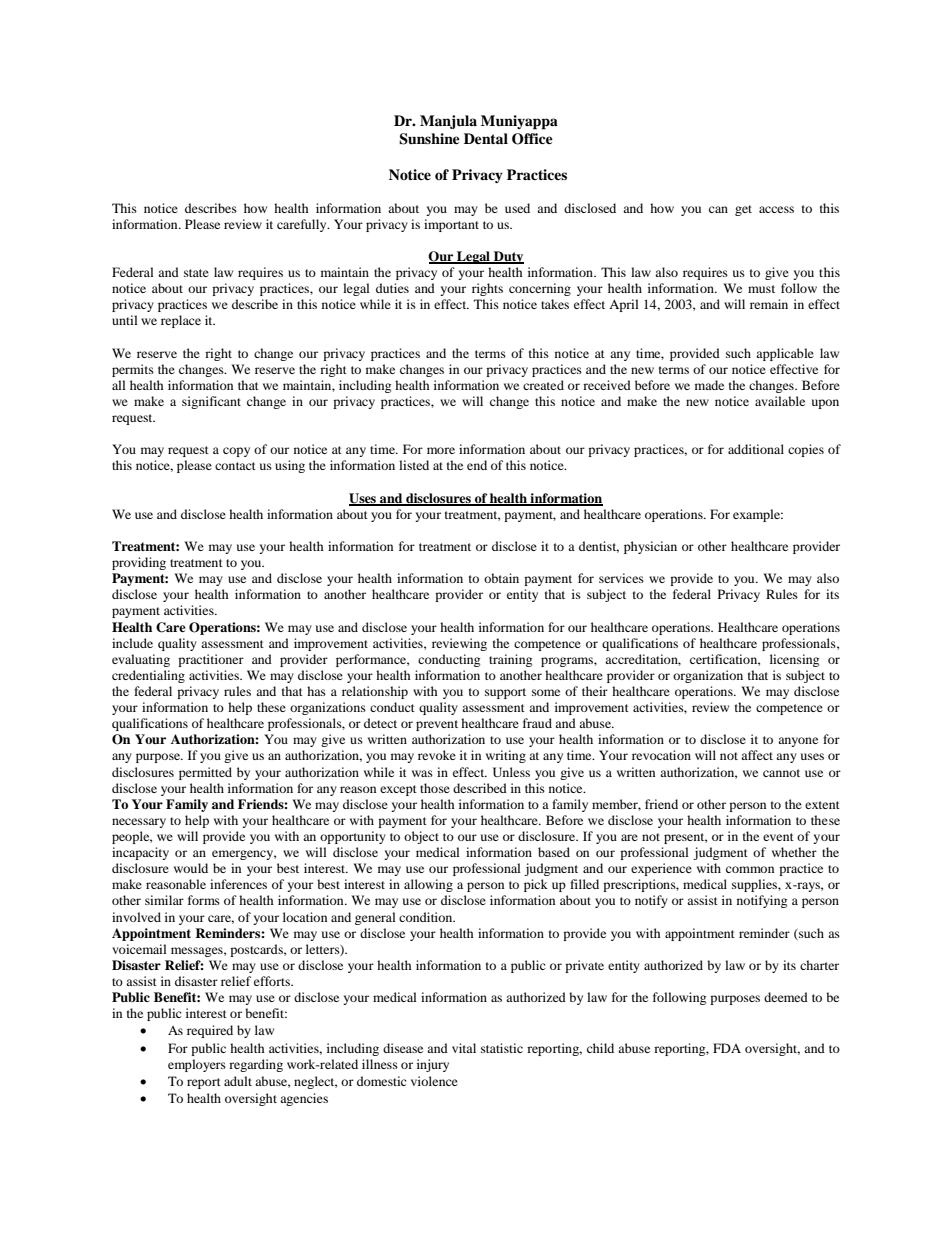 The image size is (952, 1233). I want to click on object, so click(421, 837).
